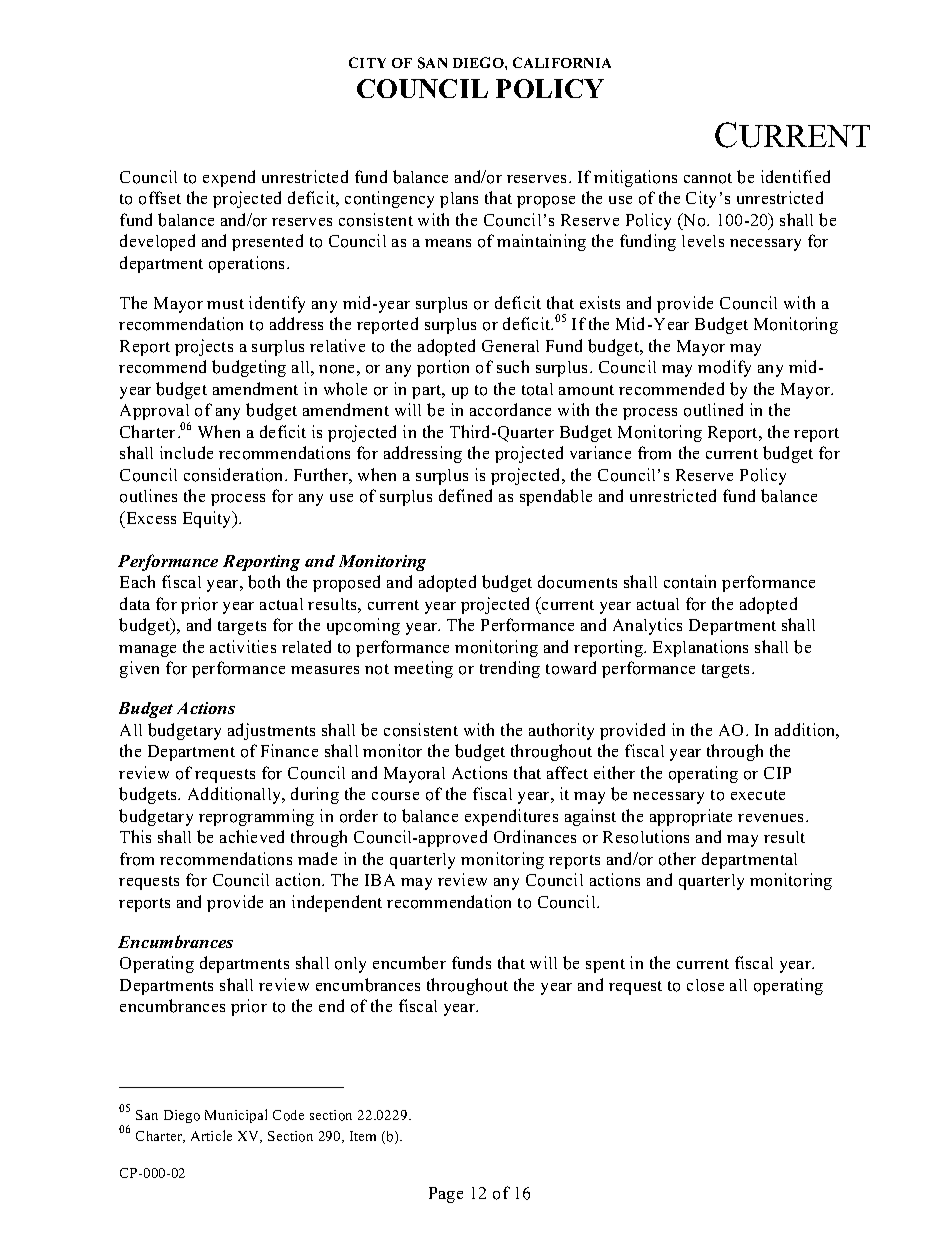 This screenshot has height=1233, width=952. What do you see at coordinates (395, 796) in the screenshot?
I see `course` at bounding box center [395, 796].
